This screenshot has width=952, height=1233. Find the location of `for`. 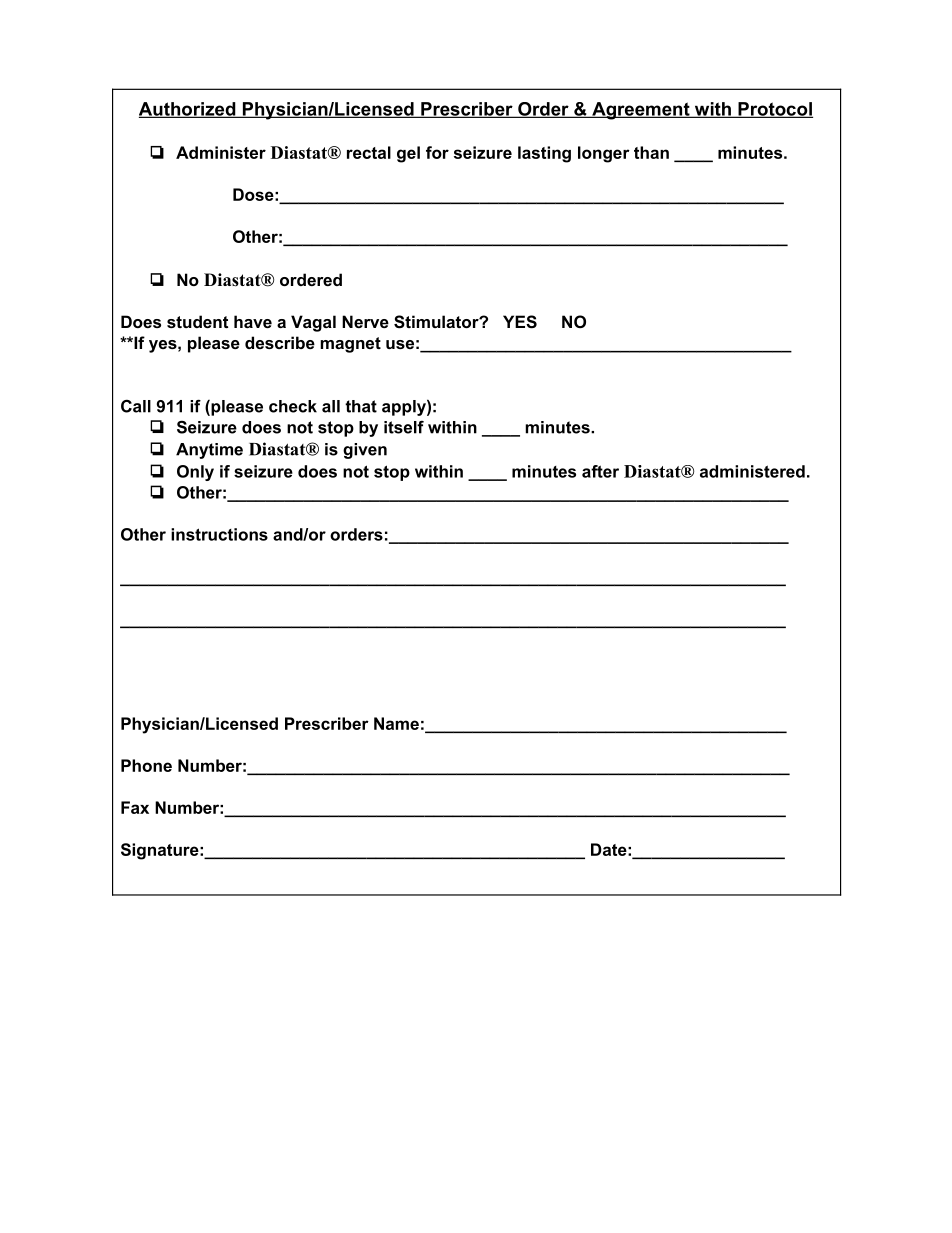

for is located at coordinates (437, 152).
